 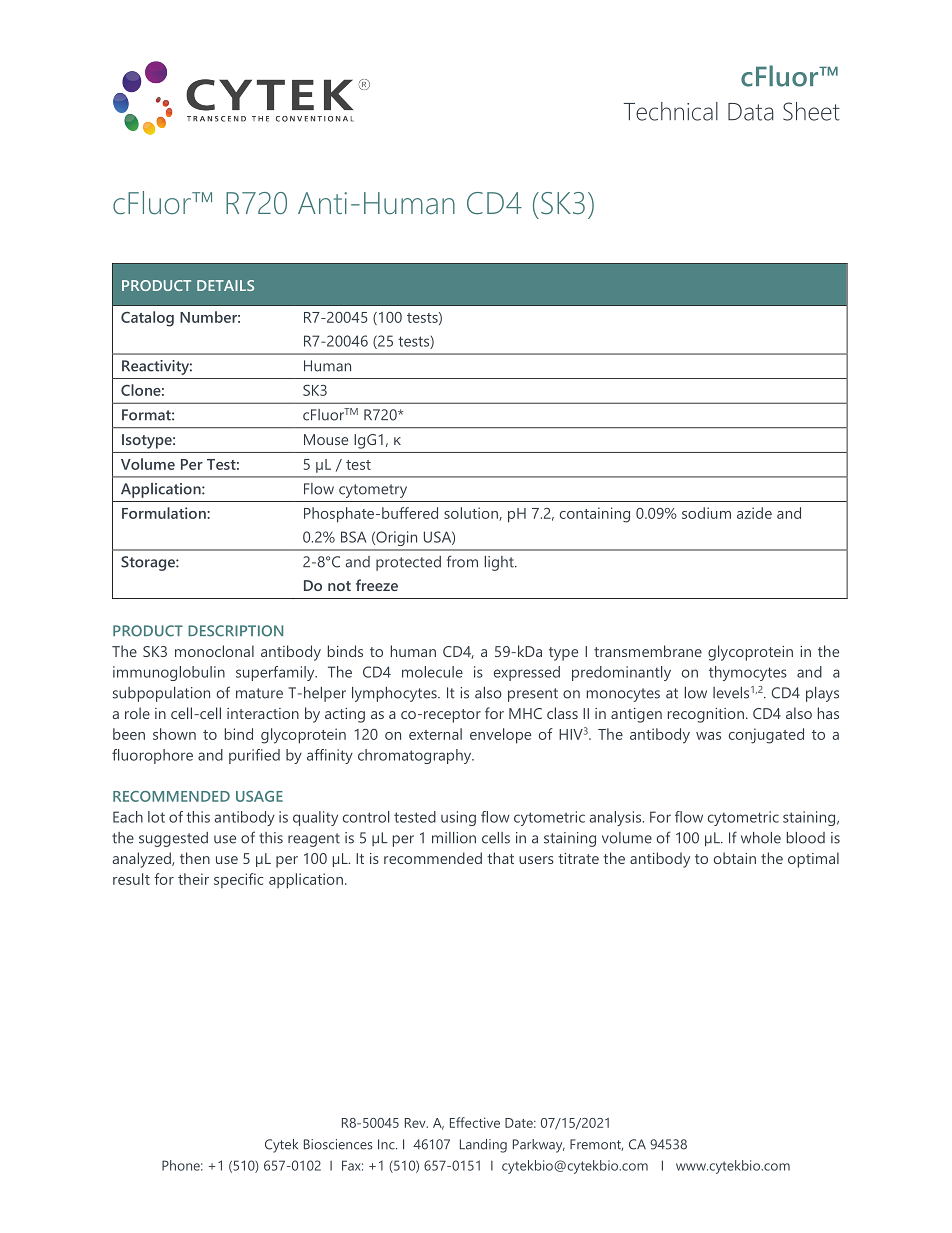 What do you see at coordinates (706, 513) in the screenshot?
I see `sodium` at bounding box center [706, 513].
